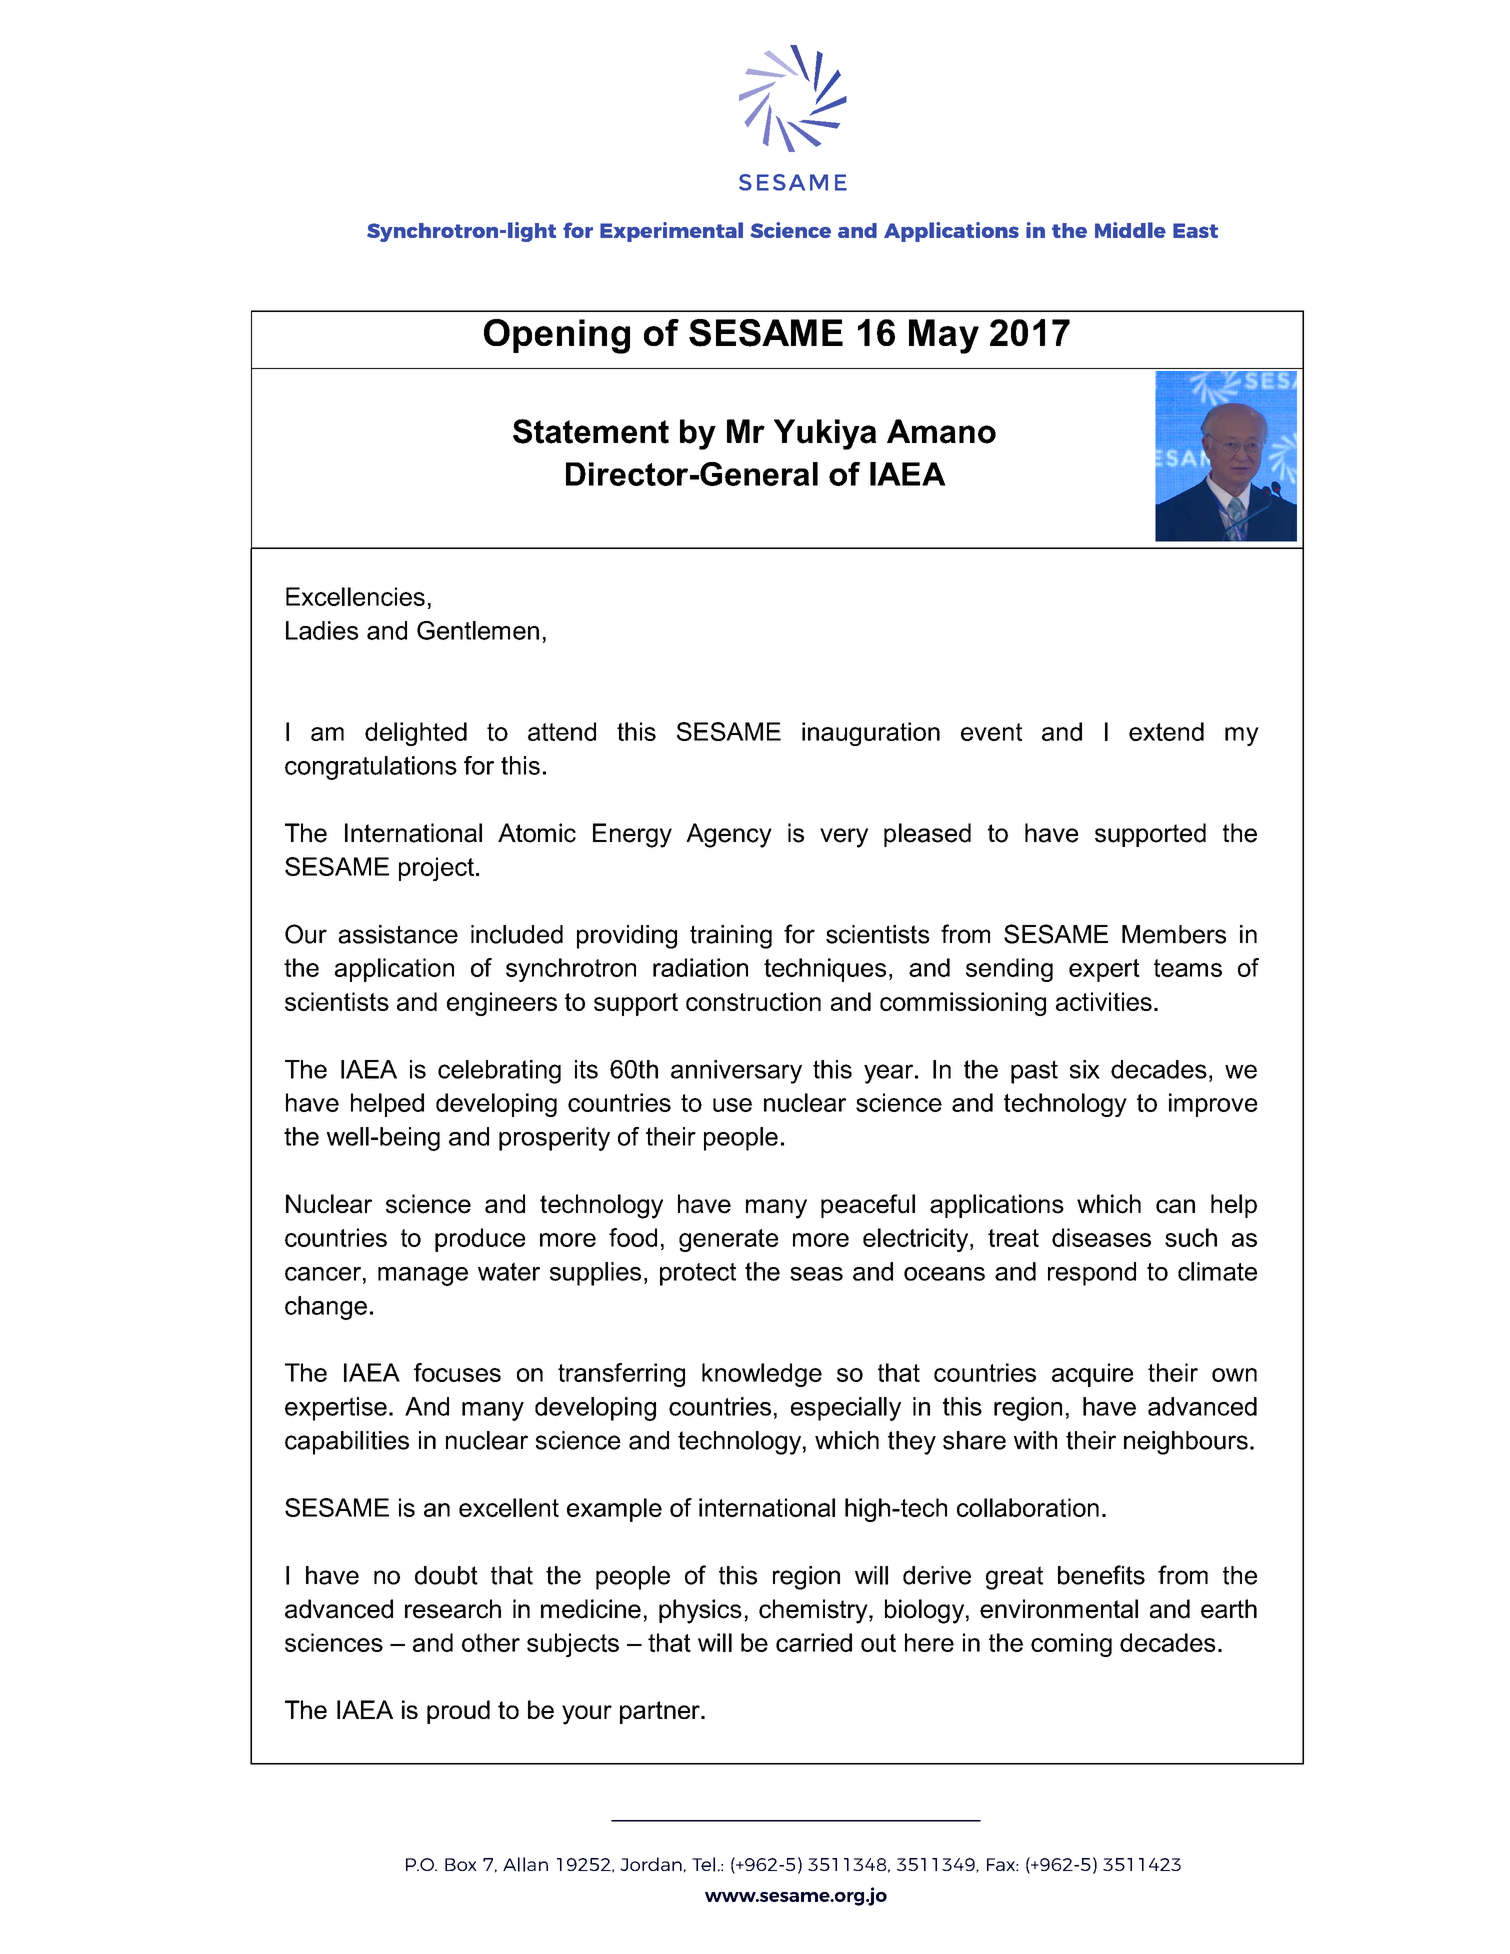 Image resolution: width=1510 pixels, height=1954 pixels. Describe the element at coordinates (557, 336) in the screenshot. I see `Opening` at that location.
